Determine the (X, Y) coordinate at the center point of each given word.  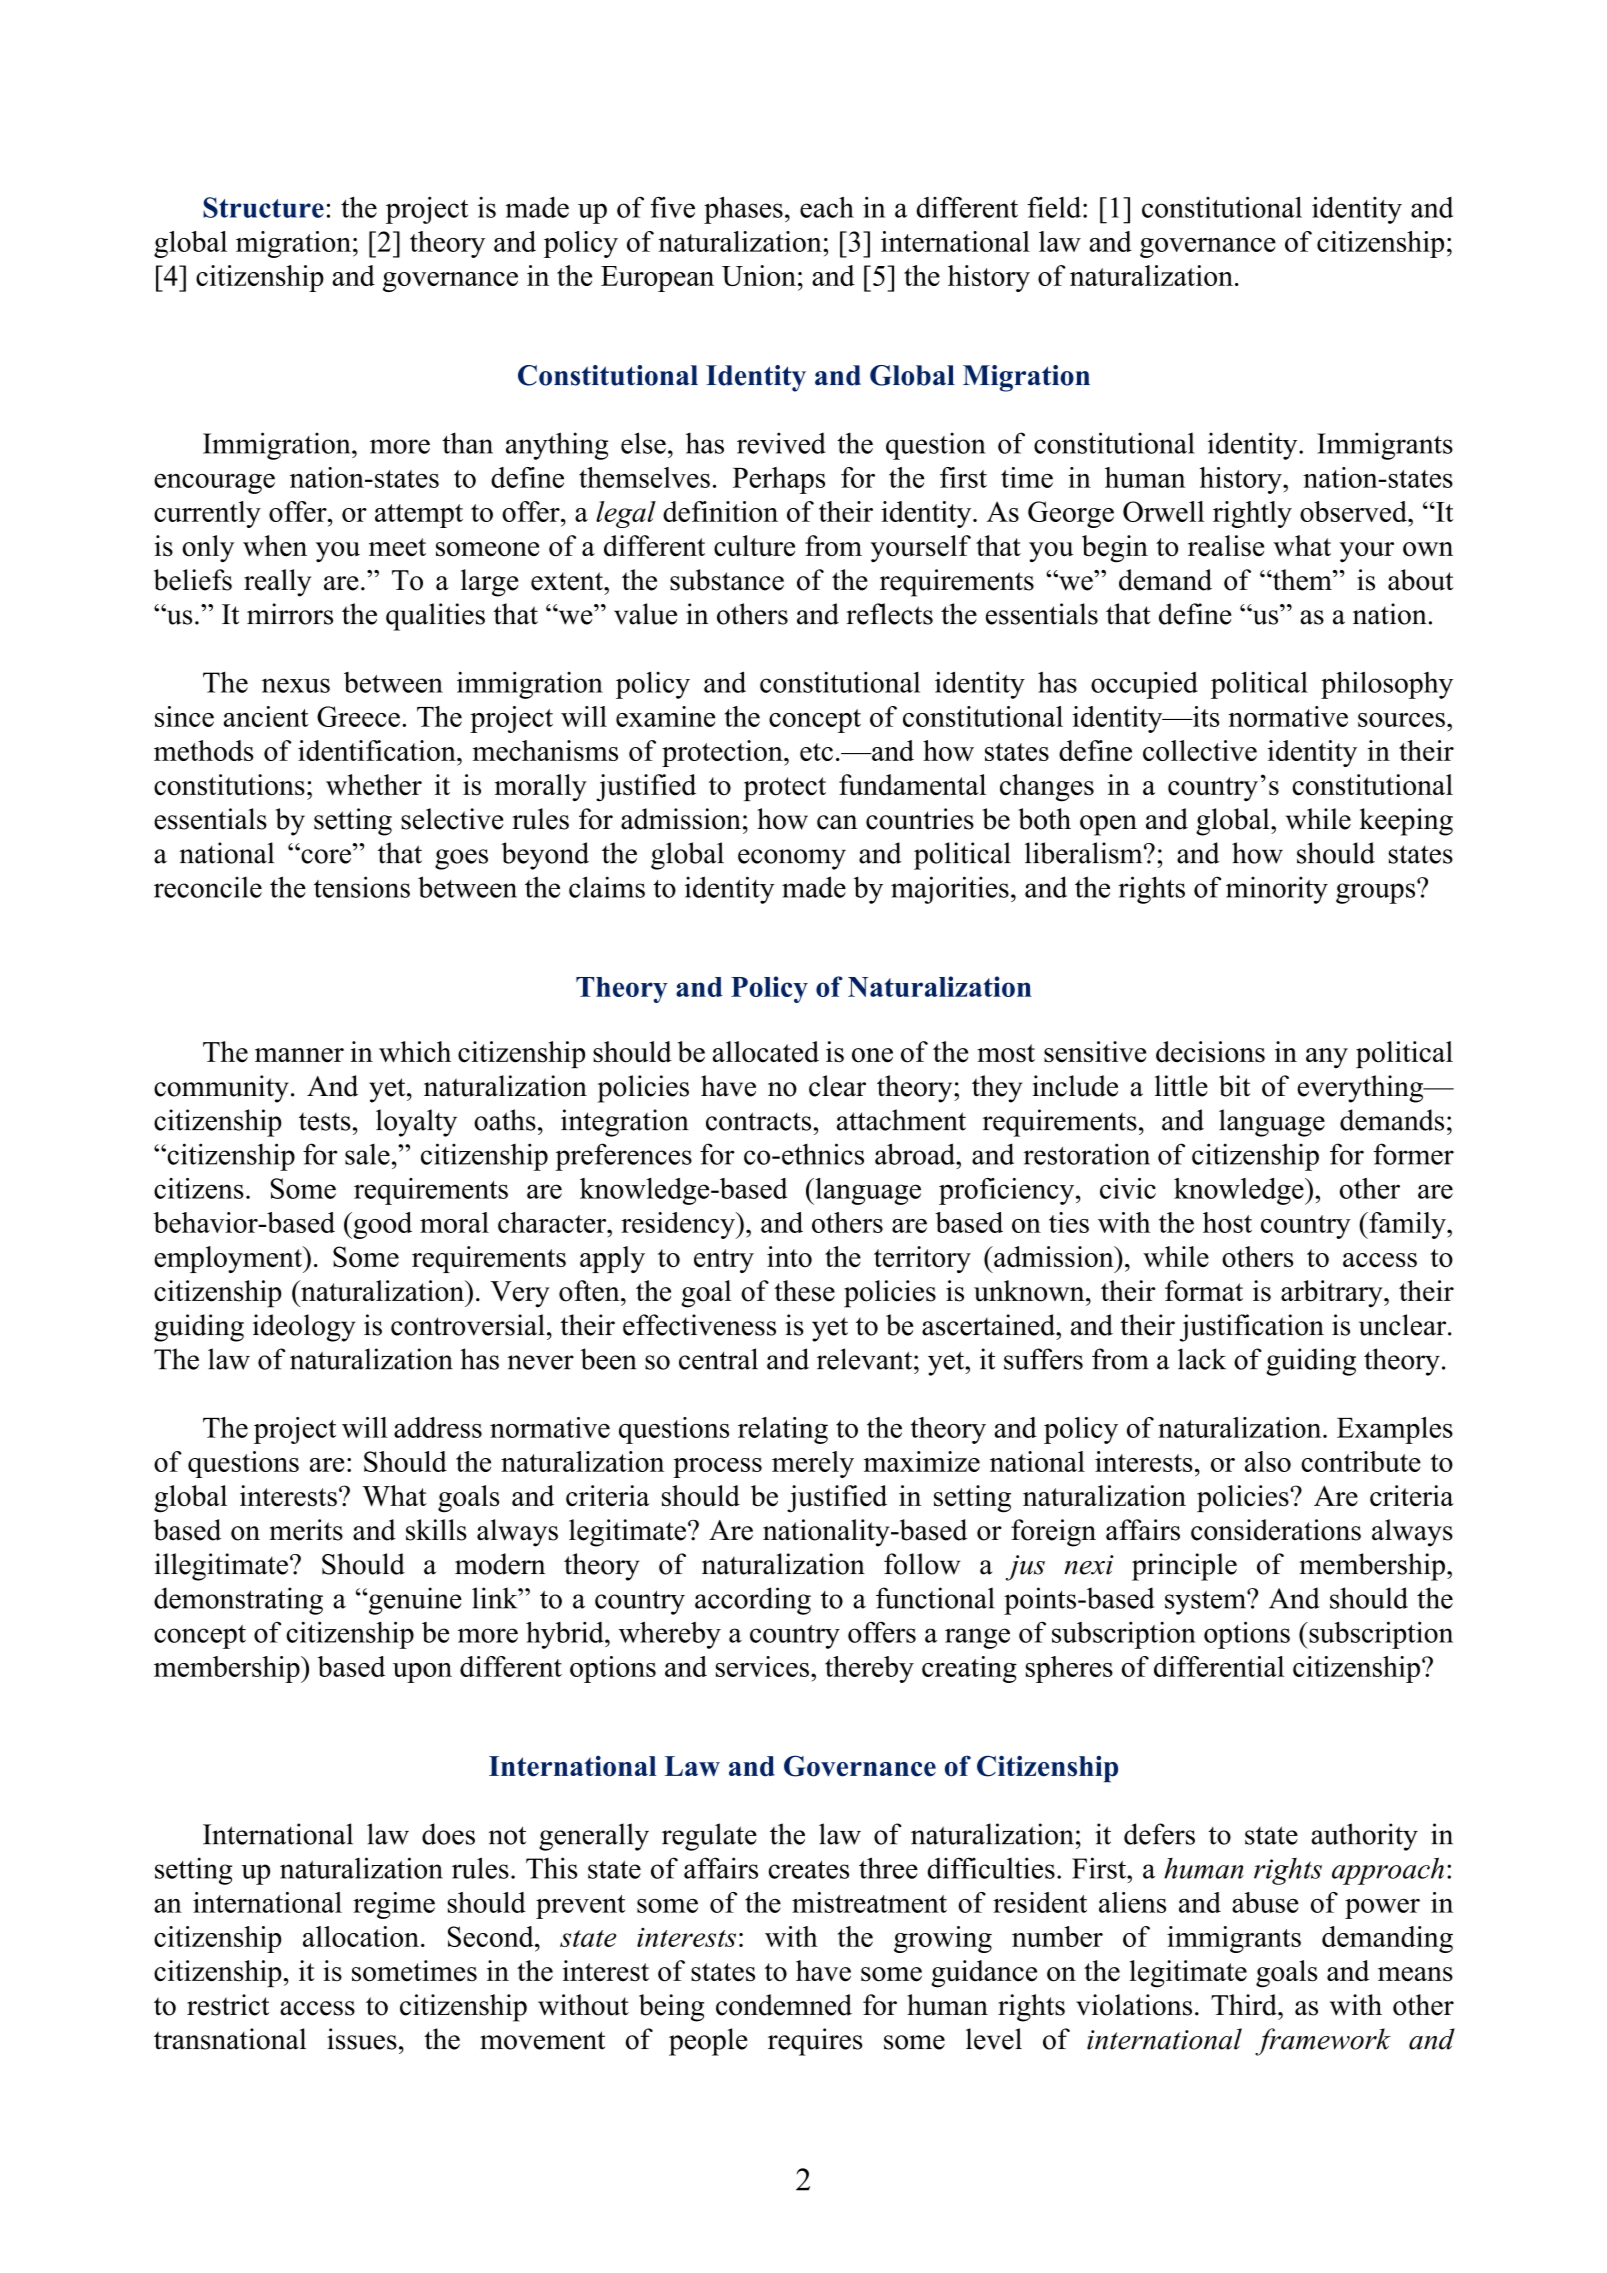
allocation (361, 1936)
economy (792, 859)
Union (759, 275)
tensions (362, 887)
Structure (263, 207)
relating (783, 1430)
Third (1245, 2005)
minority (1277, 890)
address (438, 1427)
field (1055, 207)
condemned (784, 2005)
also (1268, 1461)
